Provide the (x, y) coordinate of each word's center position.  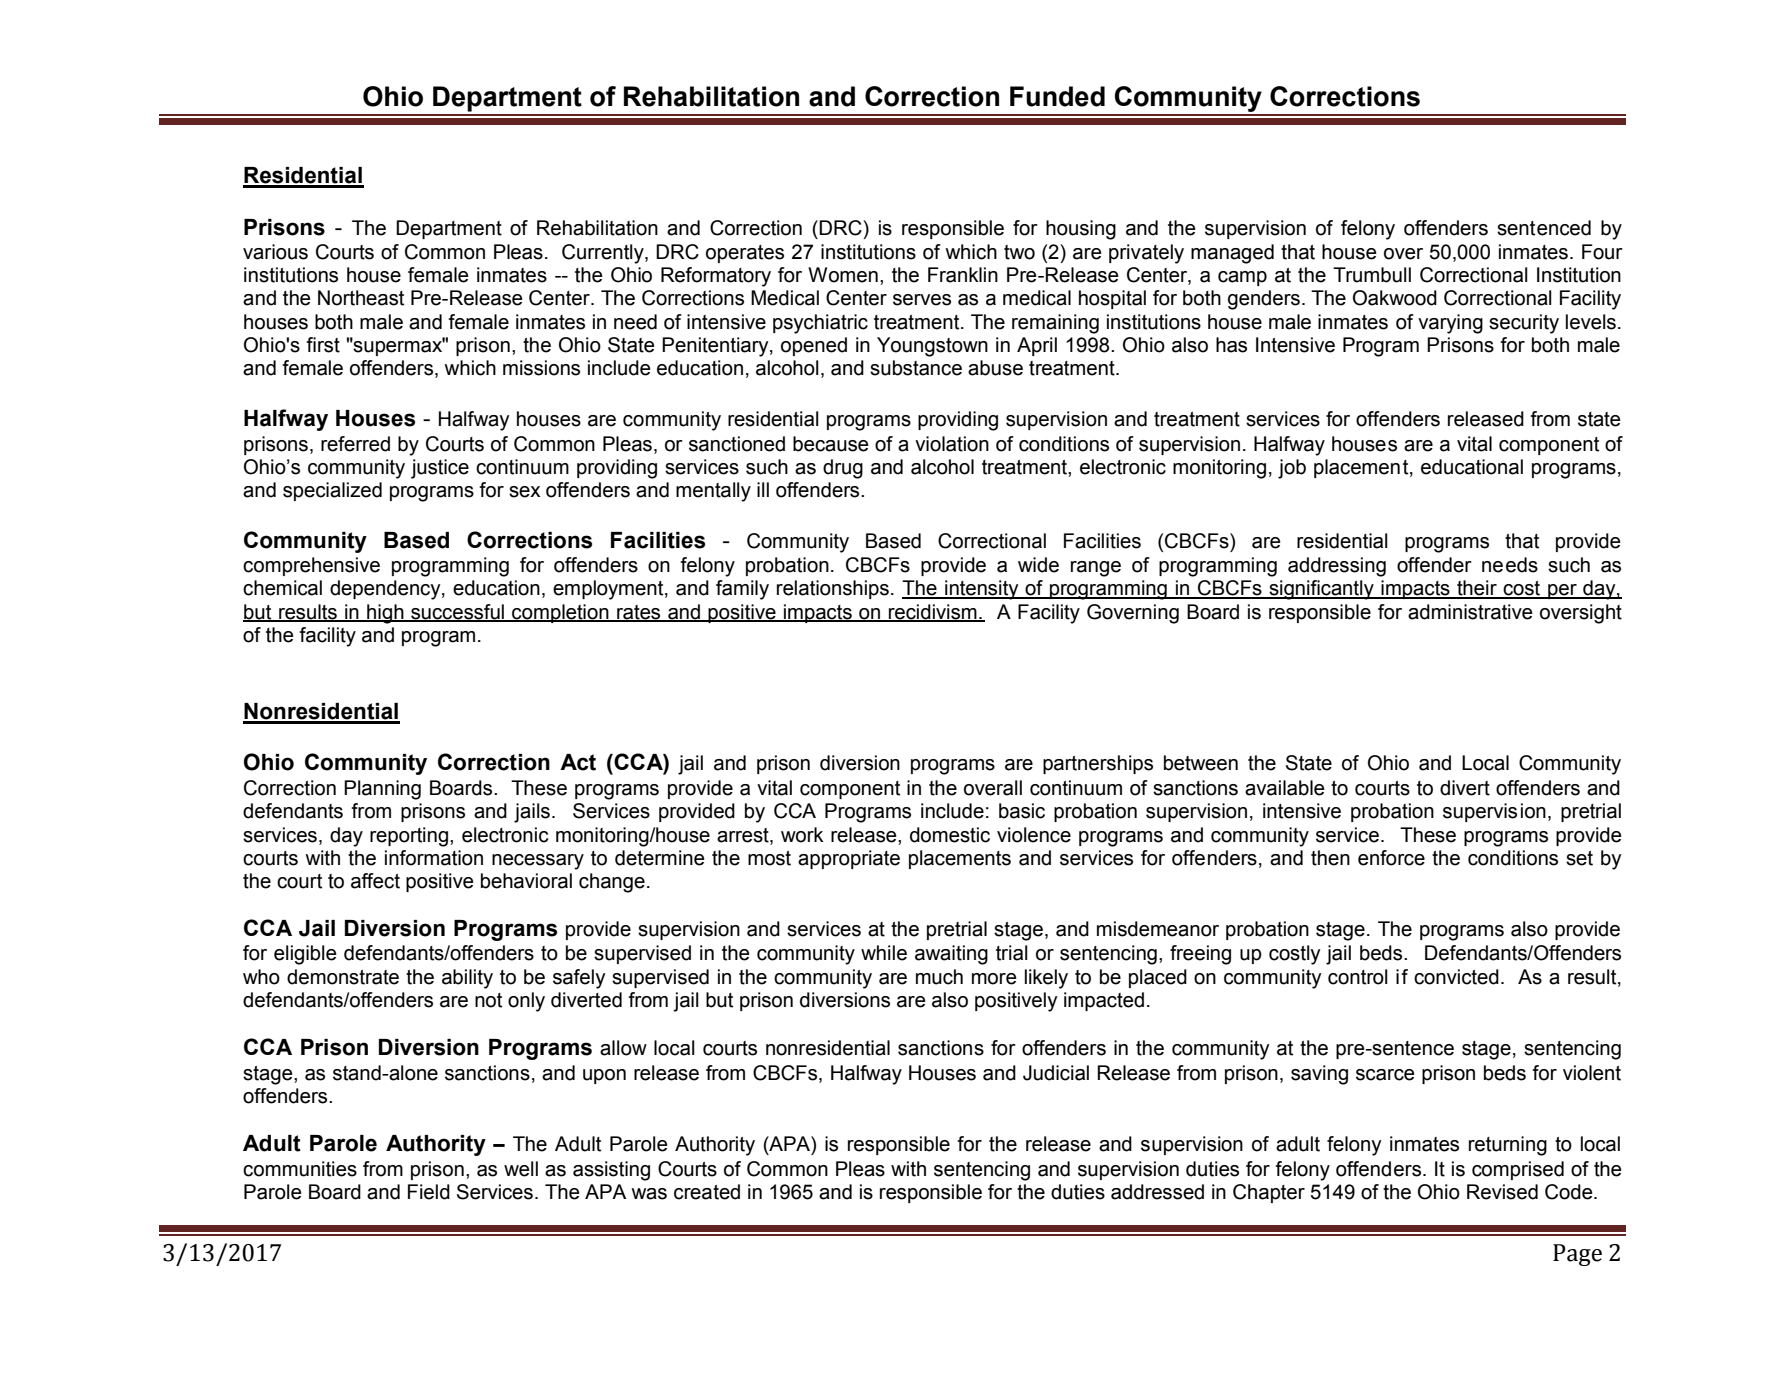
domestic (950, 835)
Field (429, 1192)
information (434, 858)
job (1292, 469)
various (275, 252)
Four (1602, 252)
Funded (1057, 96)
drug (843, 469)
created (707, 1192)
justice (440, 469)
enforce (1391, 858)
